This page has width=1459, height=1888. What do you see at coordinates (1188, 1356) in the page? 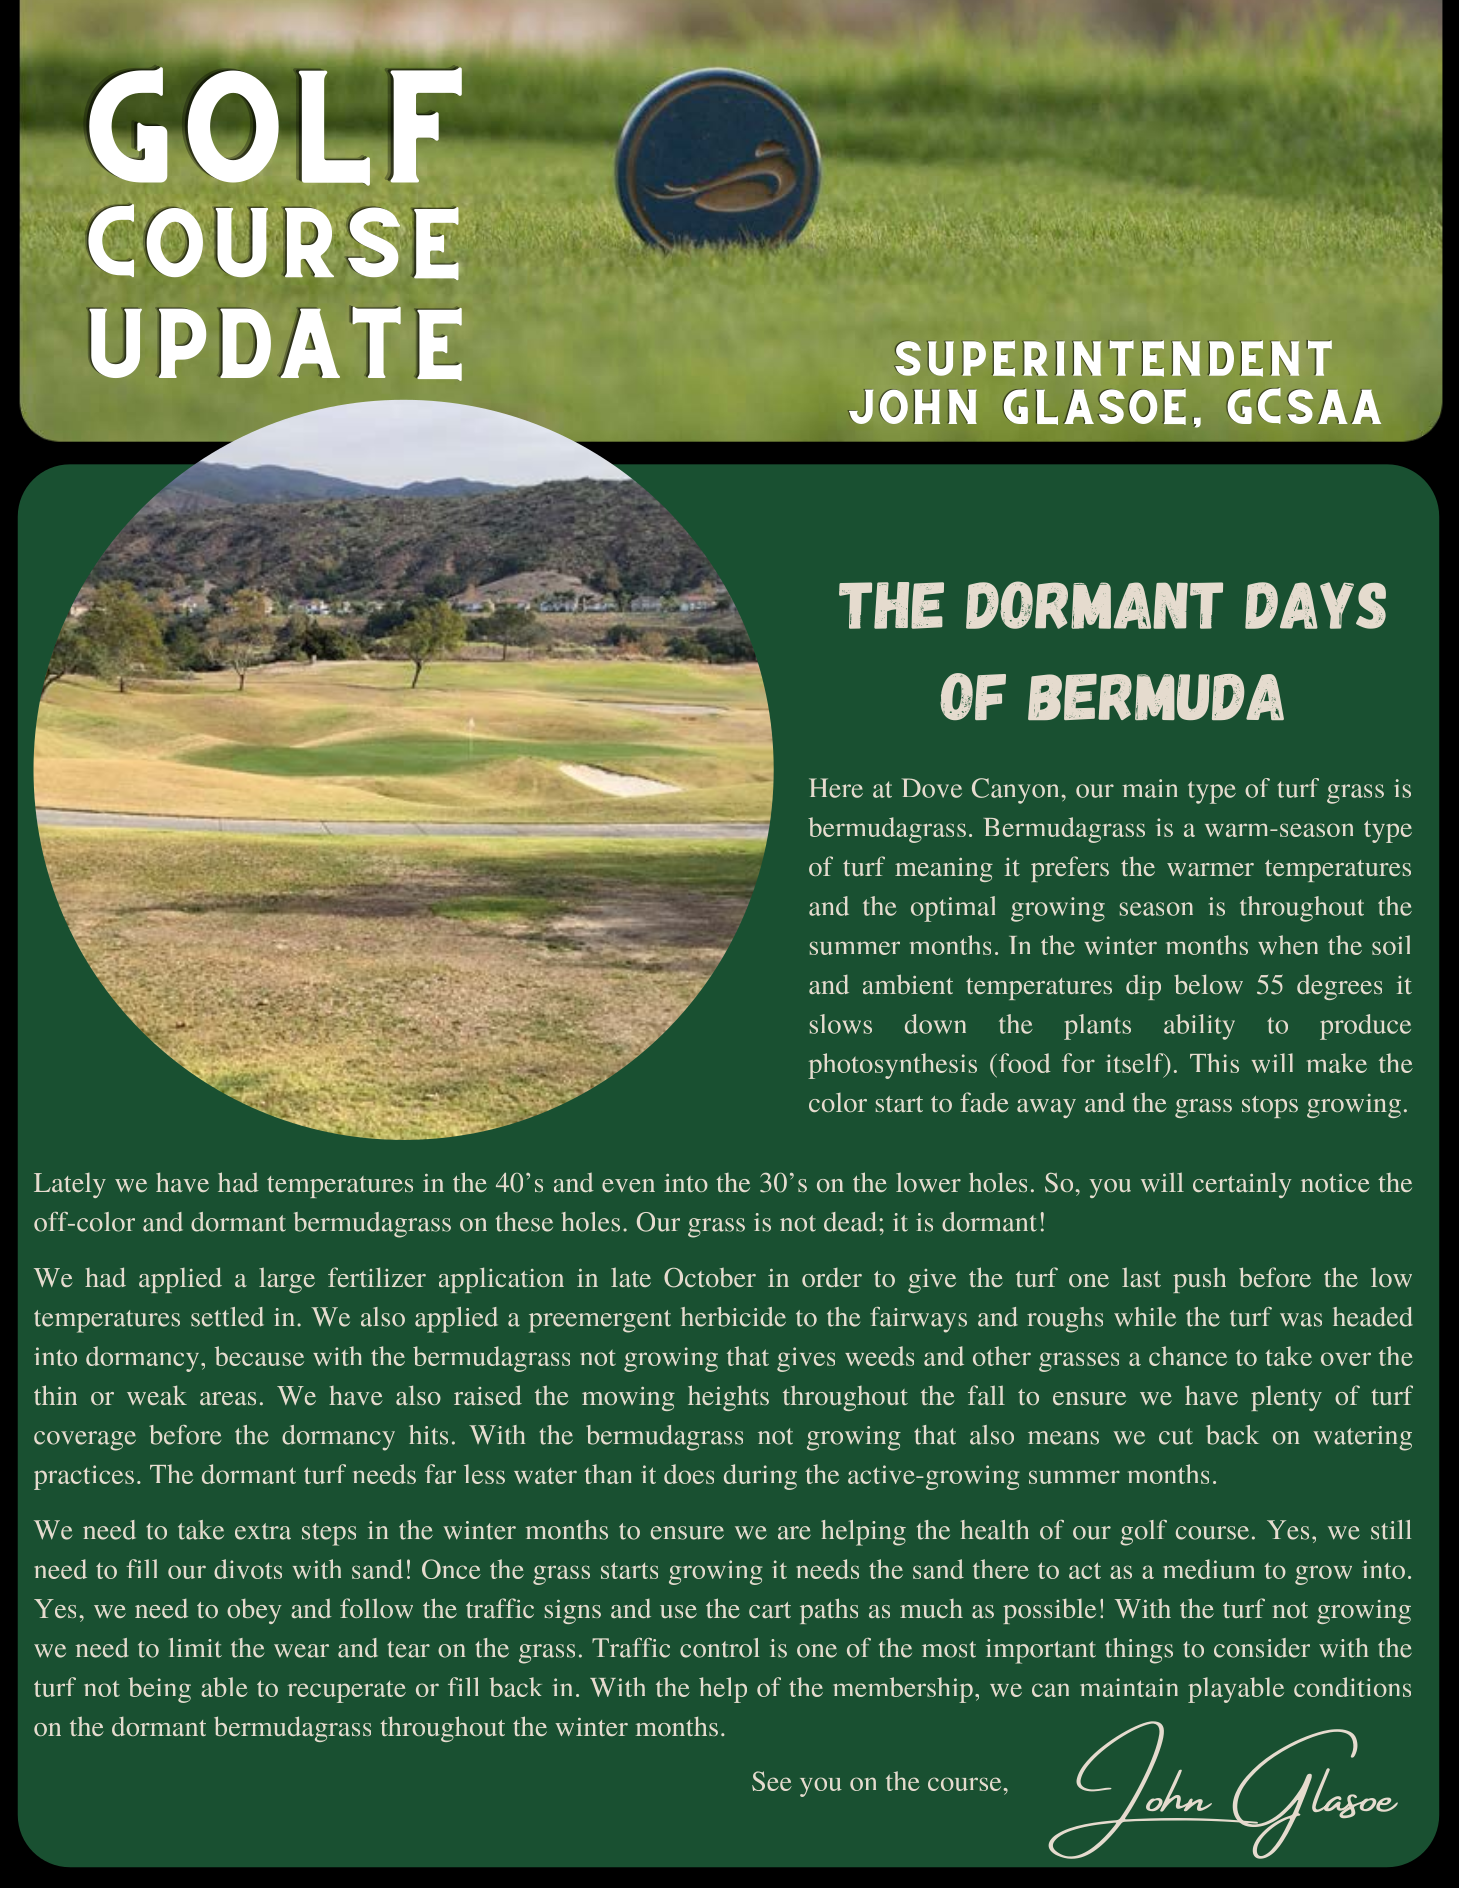
I see `chance` at bounding box center [1188, 1356].
